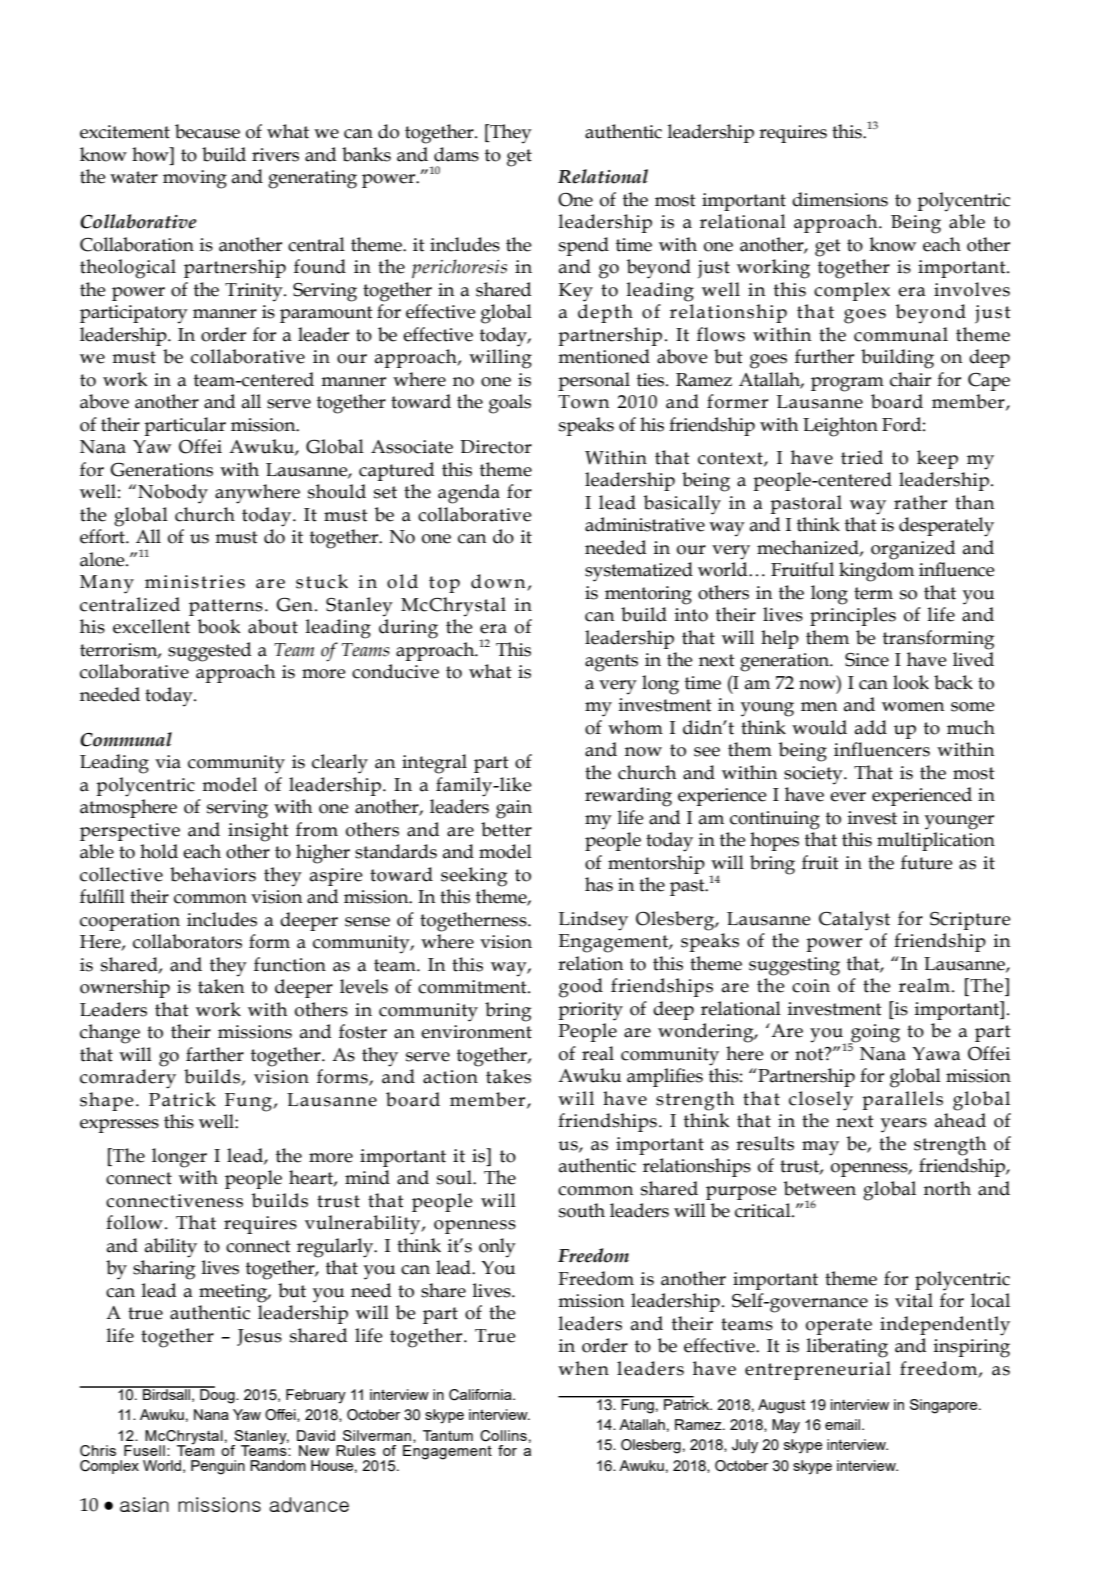 The width and height of the image is (1117, 1579). What do you see at coordinates (195, 179) in the image?
I see `moving` at bounding box center [195, 179].
